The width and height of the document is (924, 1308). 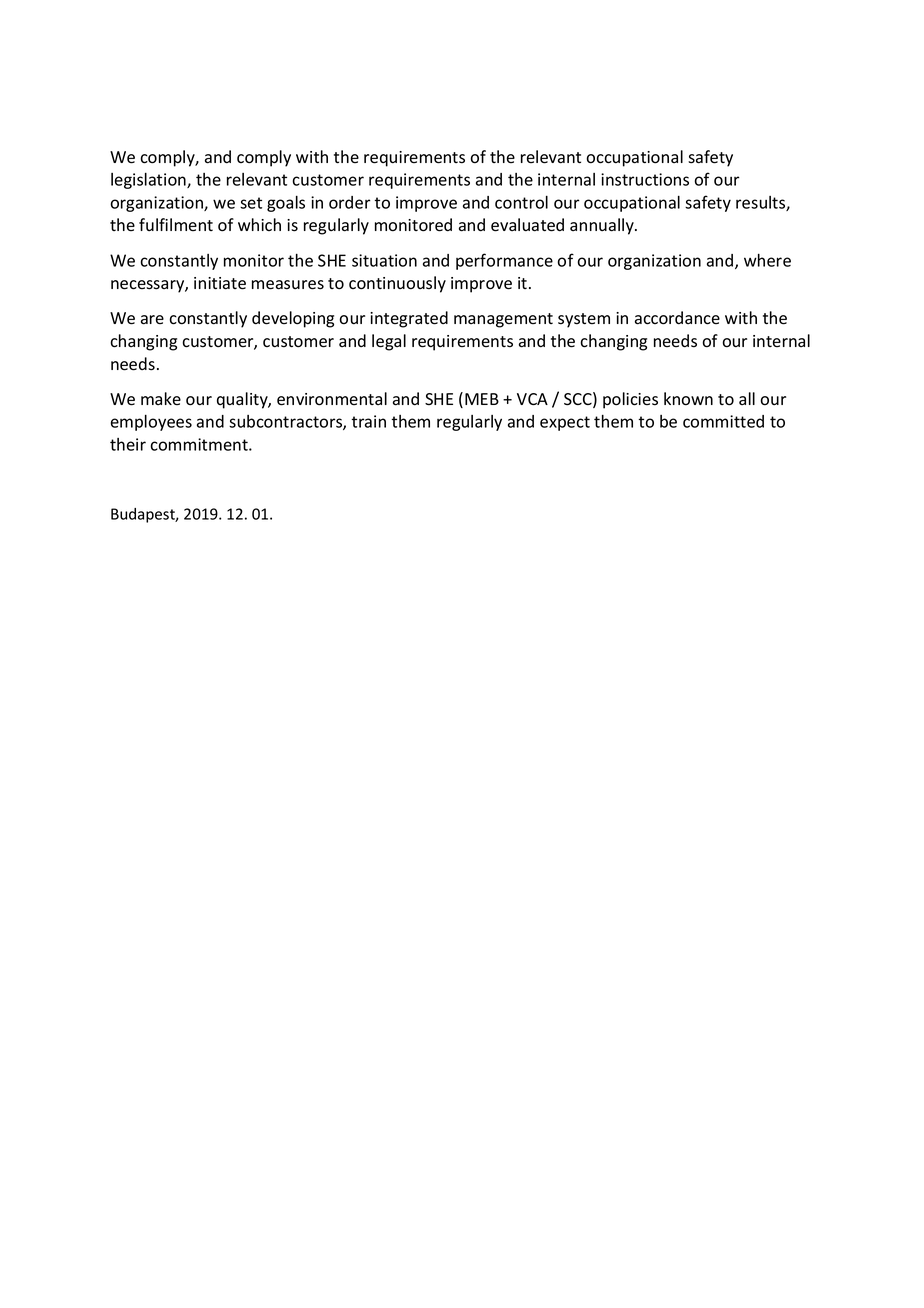 I want to click on performance, so click(x=504, y=261).
